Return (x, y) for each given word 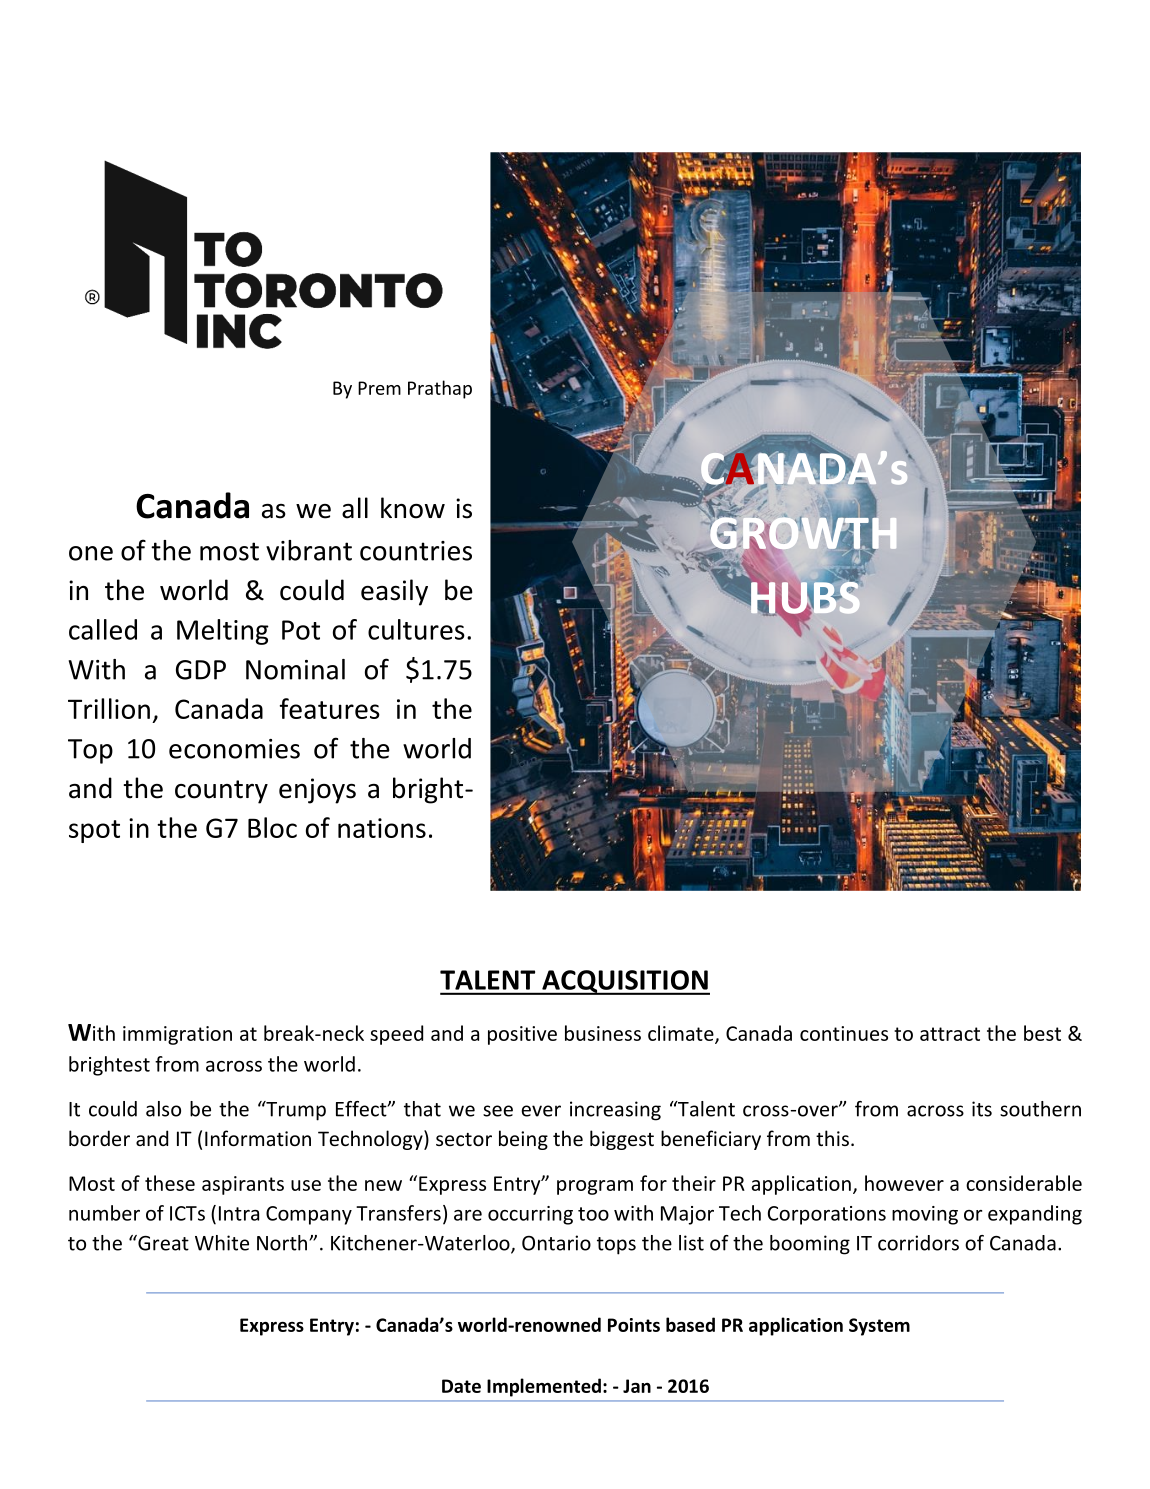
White (222, 1243)
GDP (201, 670)
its (982, 1109)
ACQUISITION (625, 982)
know (413, 508)
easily (394, 592)
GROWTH (803, 533)
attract (950, 1034)
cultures (416, 629)
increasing (615, 1111)
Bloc (272, 827)
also (163, 1109)
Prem (379, 388)
